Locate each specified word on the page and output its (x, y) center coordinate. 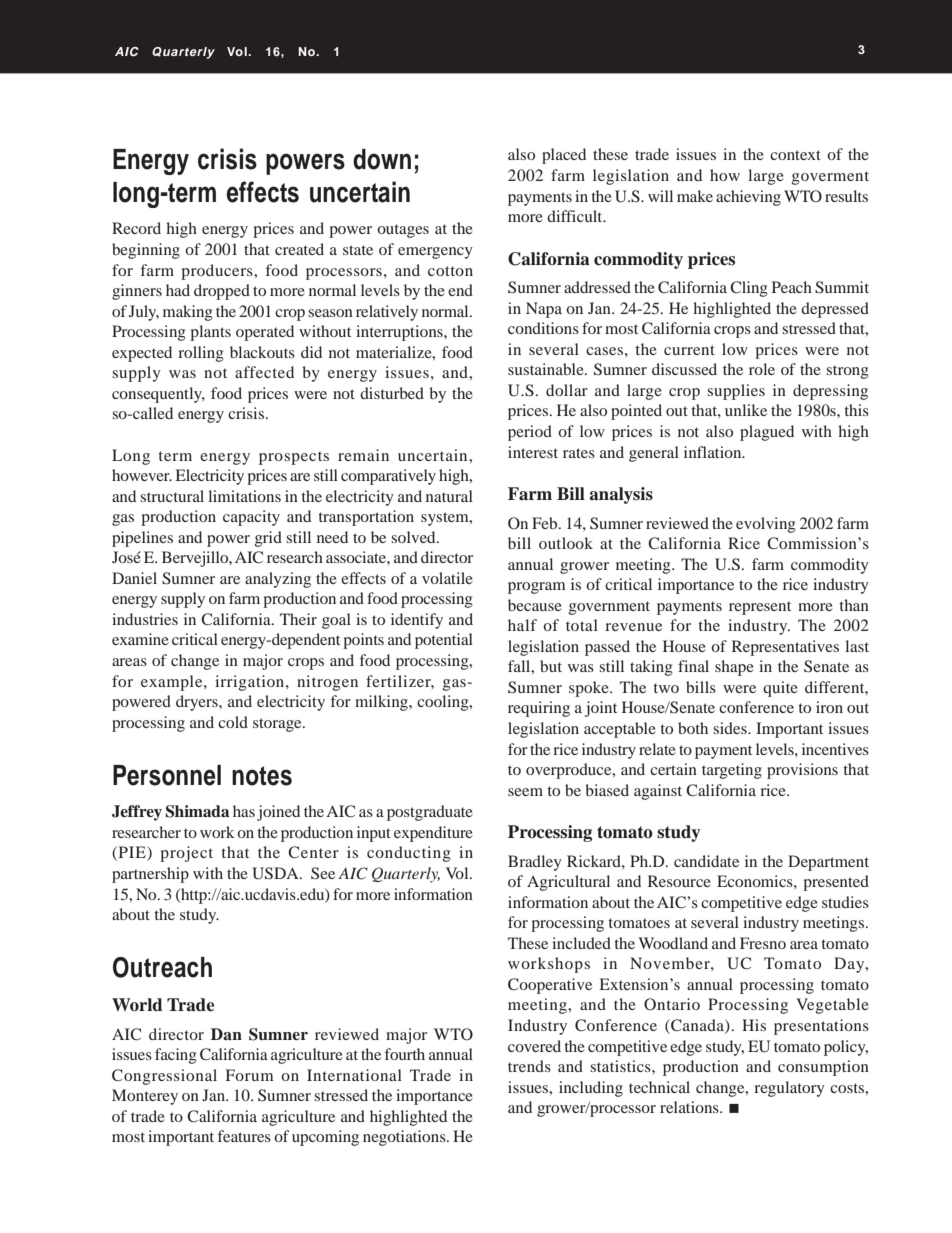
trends (529, 1066)
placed (564, 156)
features (244, 1136)
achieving (748, 198)
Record (136, 228)
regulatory (789, 1089)
